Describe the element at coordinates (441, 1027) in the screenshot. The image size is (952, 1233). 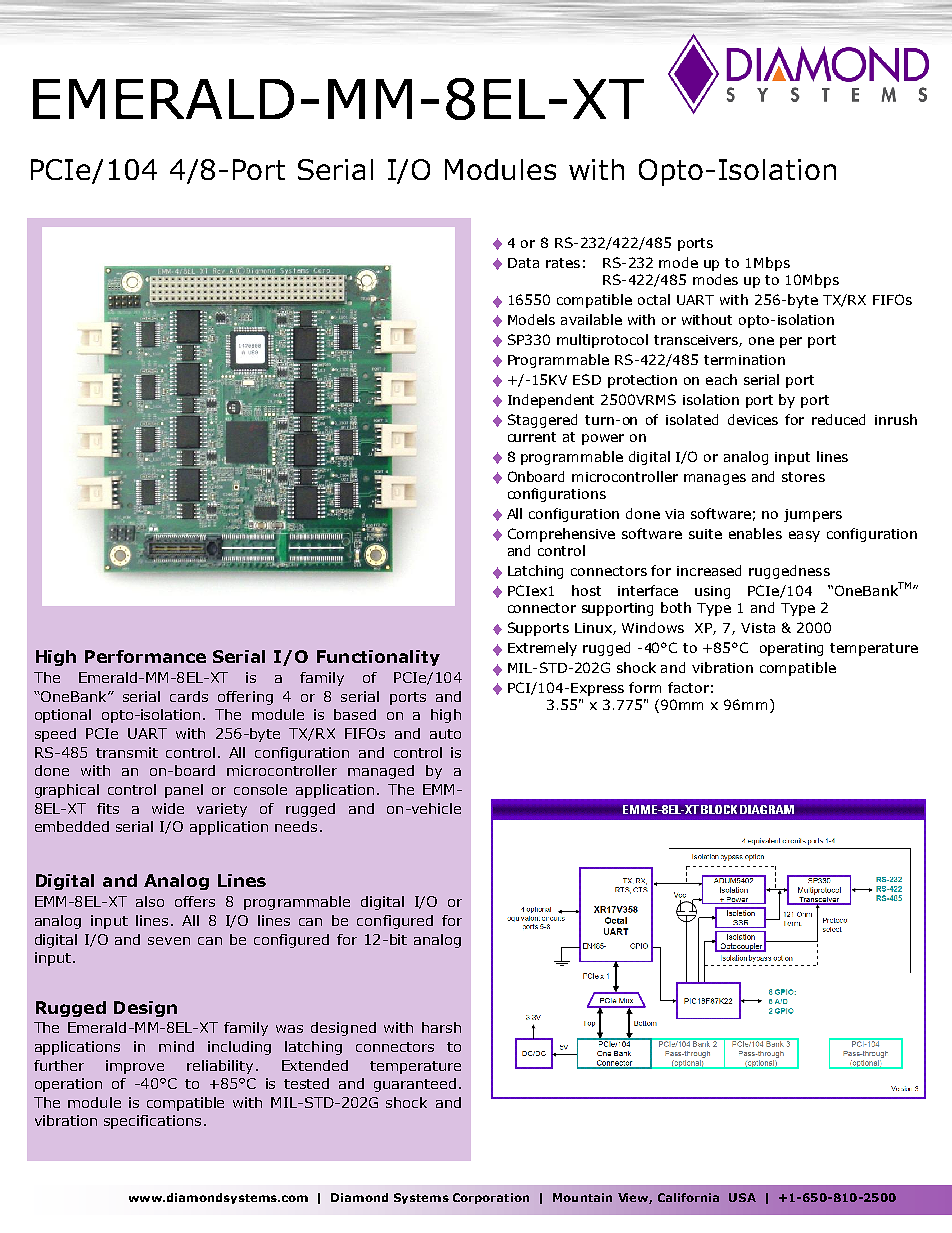
I see `harsh` at that location.
